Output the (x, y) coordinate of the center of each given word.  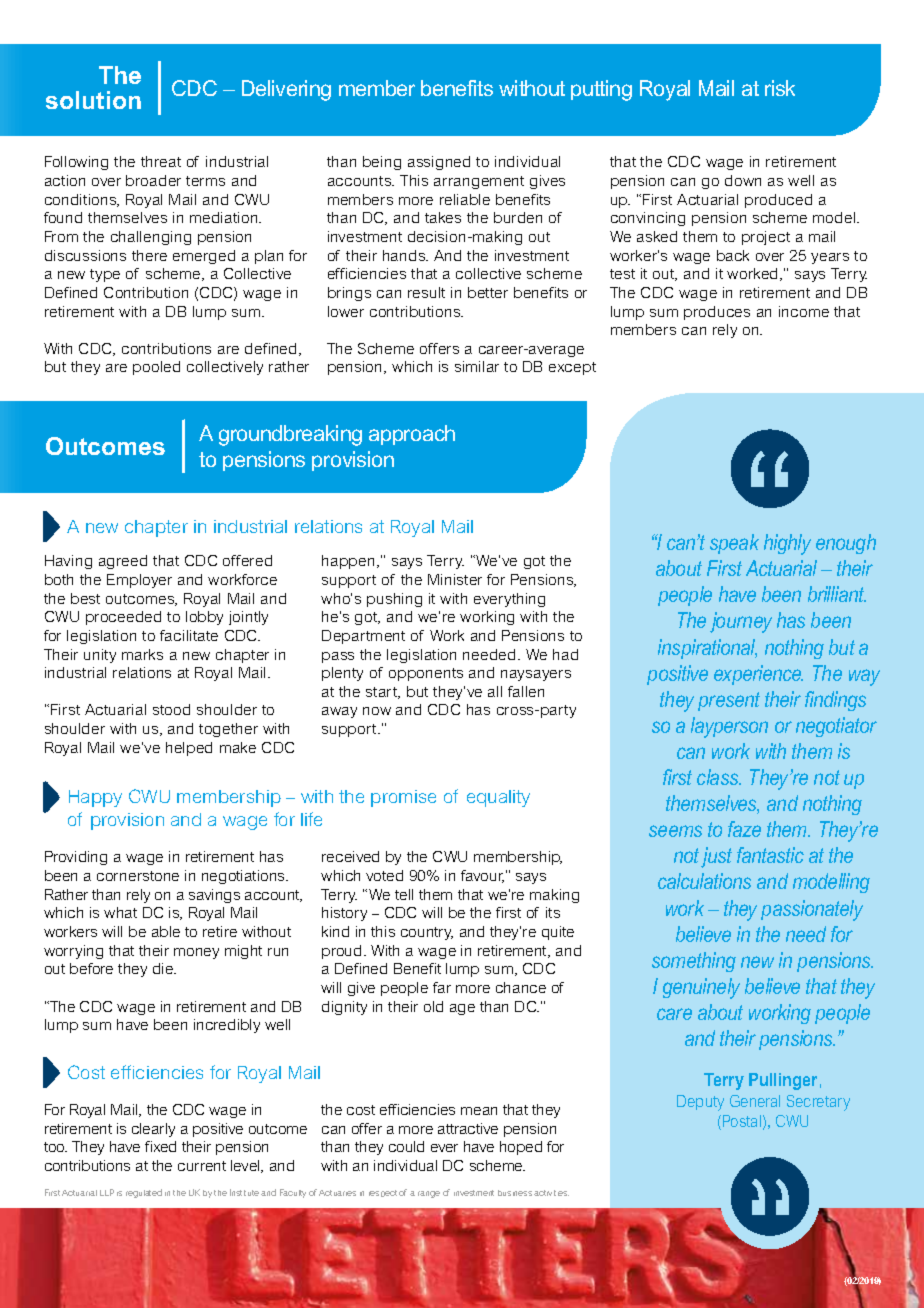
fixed (160, 1146)
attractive (468, 1128)
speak (734, 544)
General (755, 1101)
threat (161, 161)
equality (498, 798)
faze (744, 829)
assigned (439, 163)
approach (412, 435)
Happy (95, 798)
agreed (123, 562)
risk (780, 88)
